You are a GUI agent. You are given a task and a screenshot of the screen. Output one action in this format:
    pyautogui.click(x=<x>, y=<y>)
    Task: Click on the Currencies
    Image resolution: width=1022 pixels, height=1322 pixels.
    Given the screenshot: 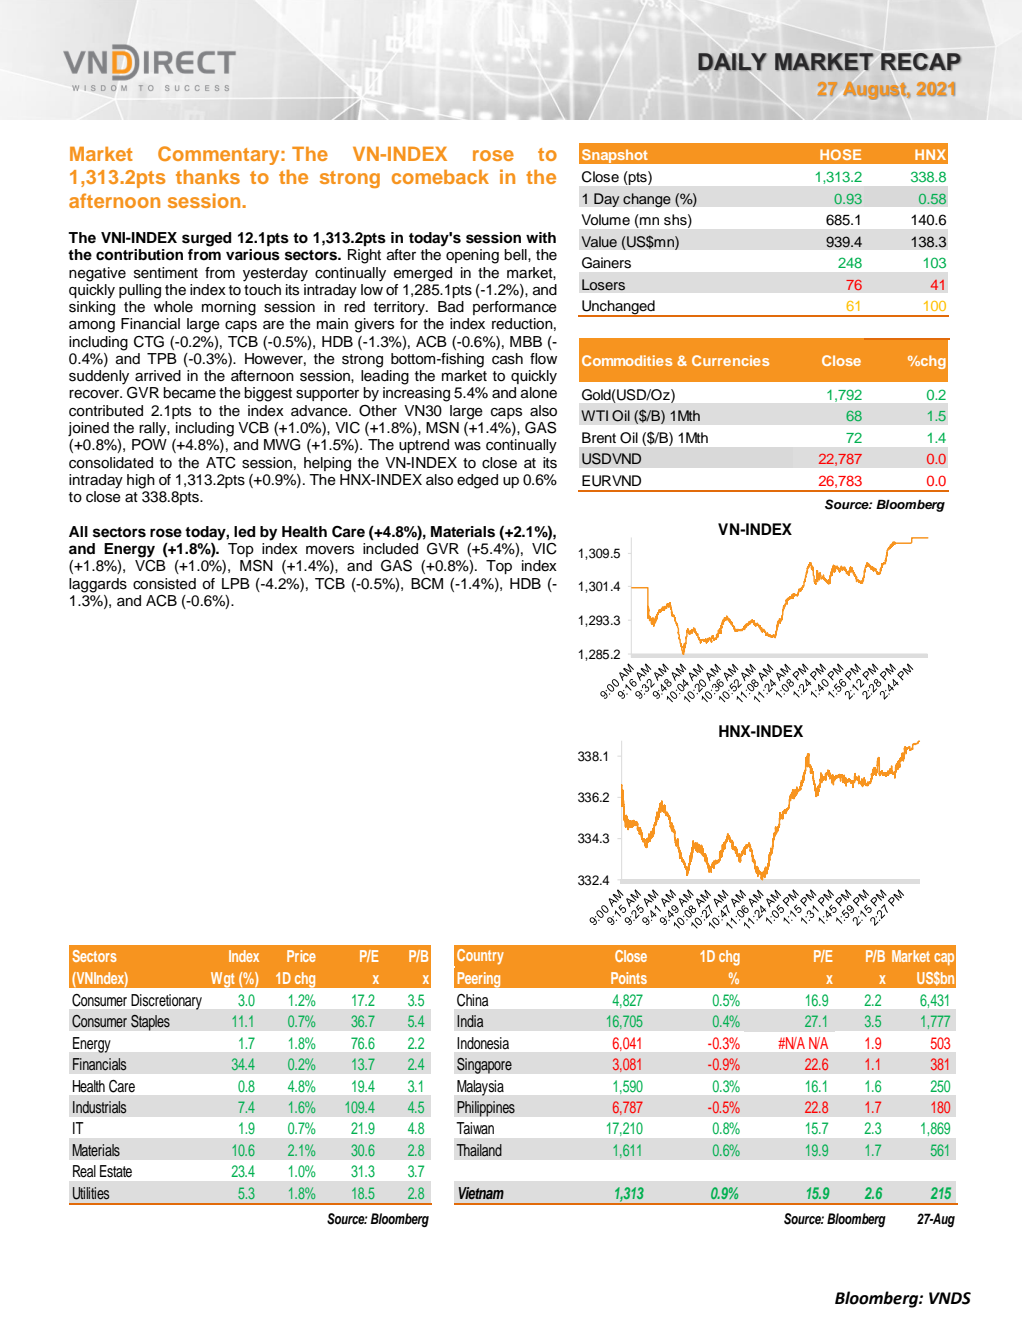 What is the action you would take?
    pyautogui.click(x=730, y=360)
